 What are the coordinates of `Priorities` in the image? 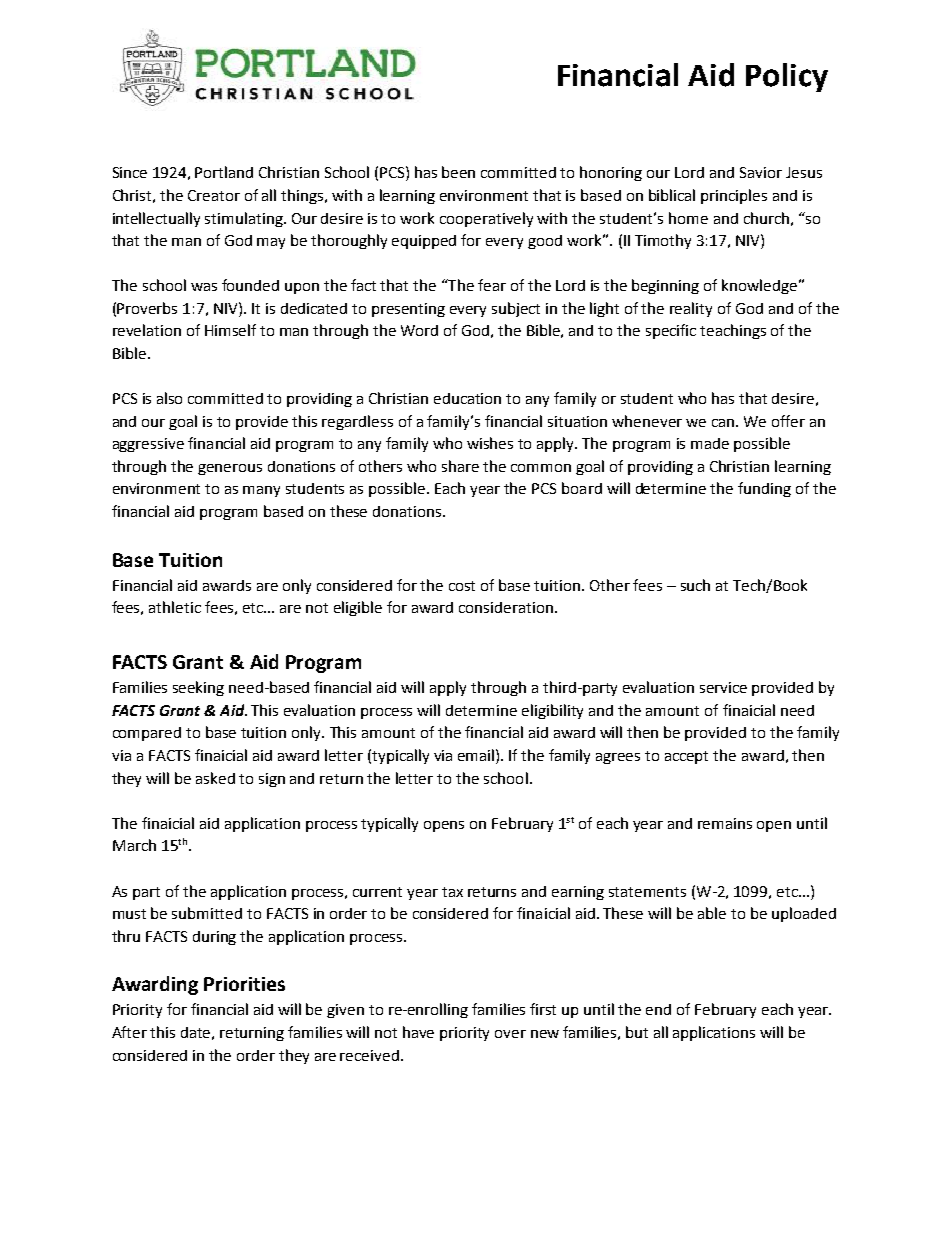 It's located at (244, 984).
